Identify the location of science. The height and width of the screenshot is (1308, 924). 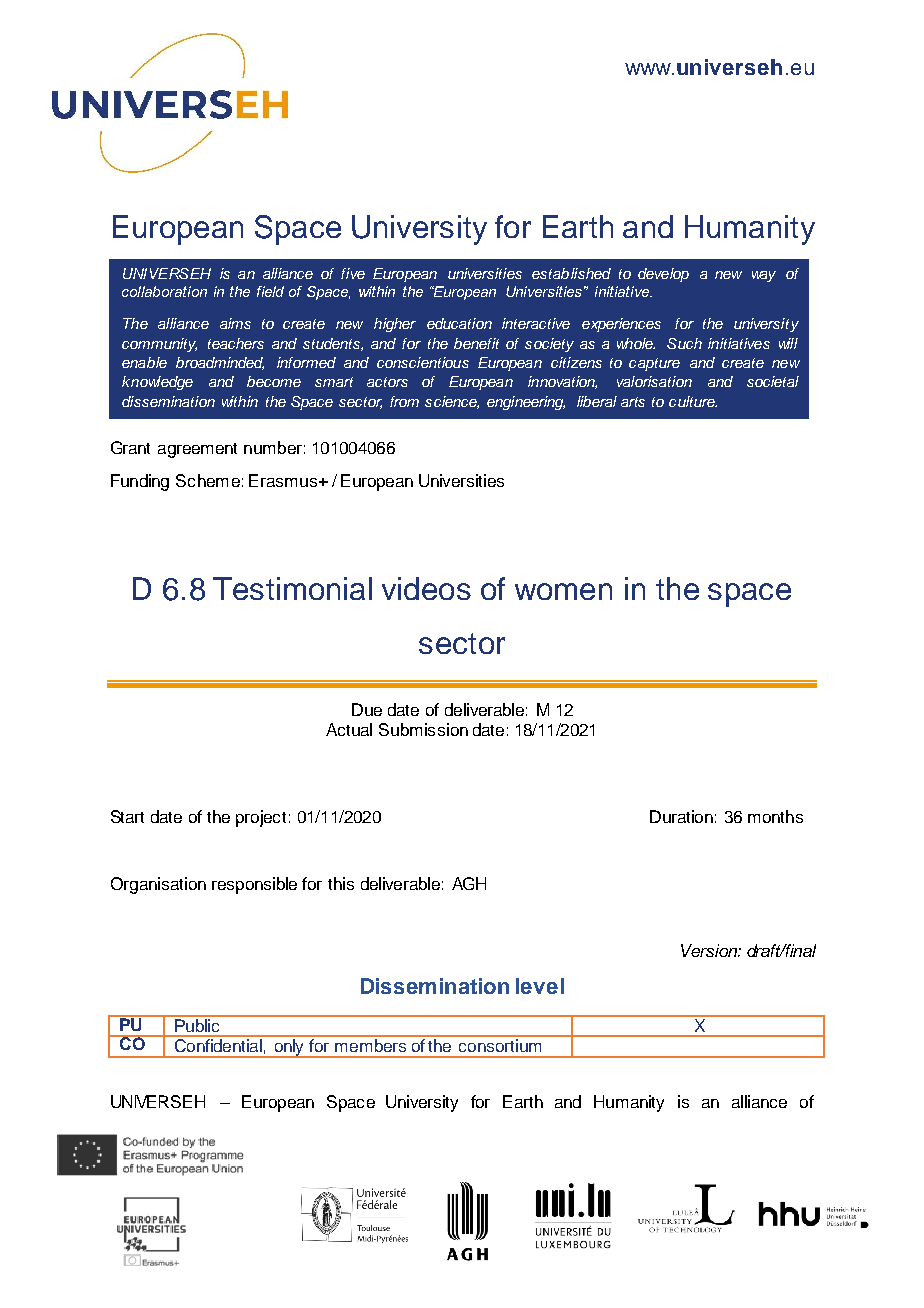
(452, 402).
